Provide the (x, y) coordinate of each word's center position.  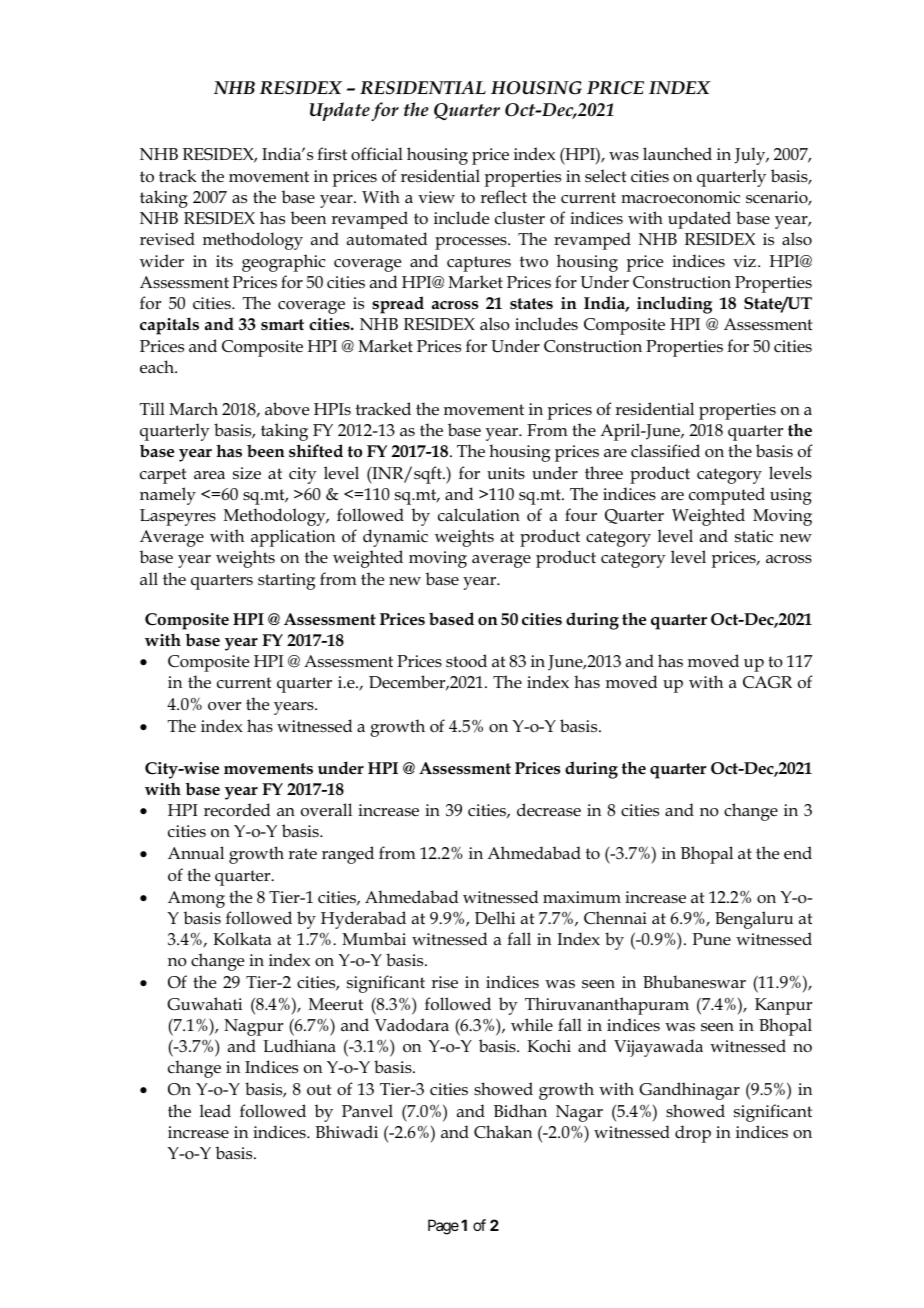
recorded (237, 810)
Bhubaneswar (694, 982)
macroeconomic (680, 197)
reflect (503, 196)
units (506, 473)
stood (466, 661)
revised (167, 239)
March (193, 408)
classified (665, 450)
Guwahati (204, 1004)
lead (215, 1111)
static (754, 536)
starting (286, 581)
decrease (549, 809)
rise (444, 982)
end (798, 852)
